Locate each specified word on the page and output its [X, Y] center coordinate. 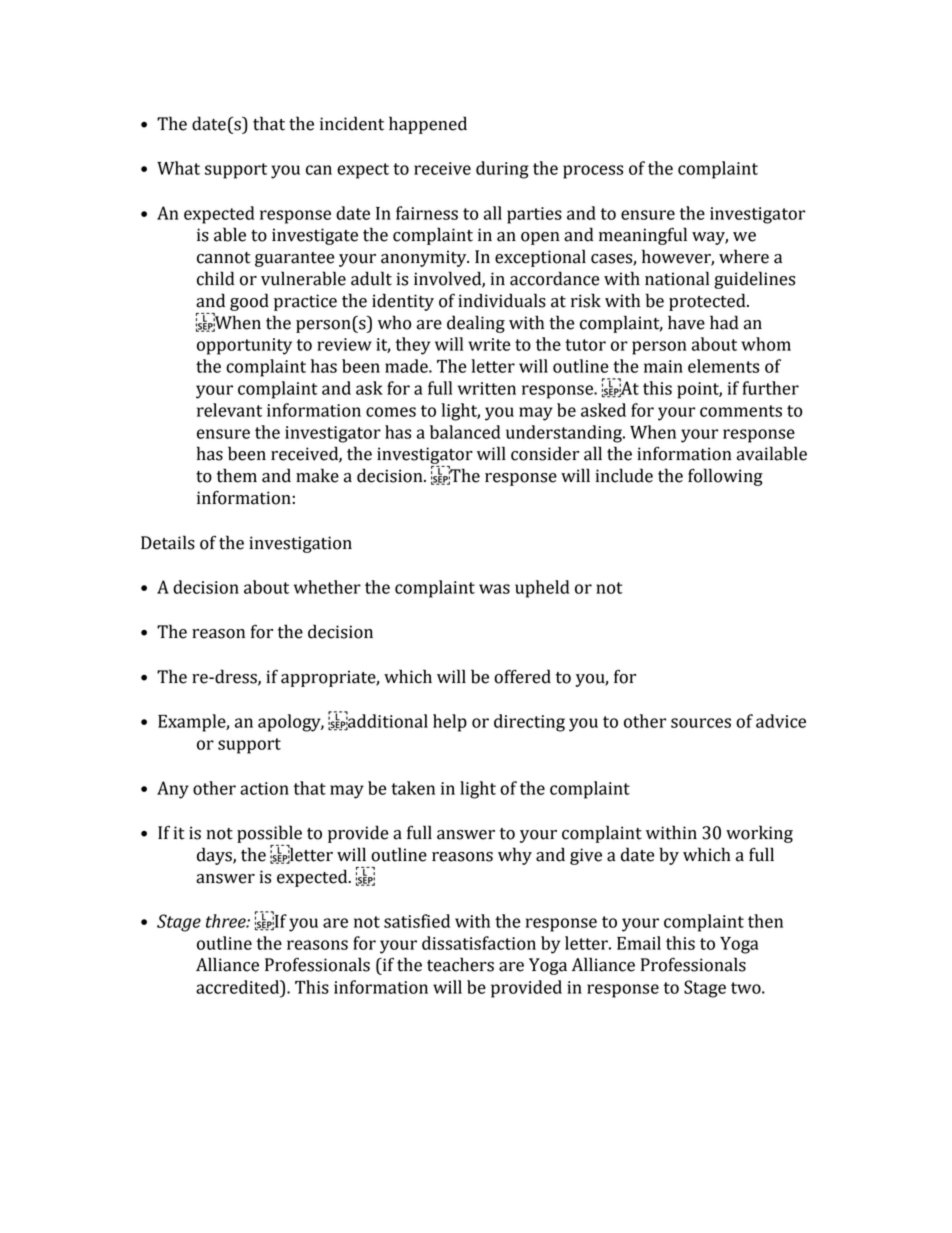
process [593, 172]
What [178, 168]
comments [741, 411]
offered [522, 676]
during [502, 170]
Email [639, 943]
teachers [460, 964]
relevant [229, 410]
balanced [465, 432]
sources [701, 723]
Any [173, 790]
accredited [239, 987]
